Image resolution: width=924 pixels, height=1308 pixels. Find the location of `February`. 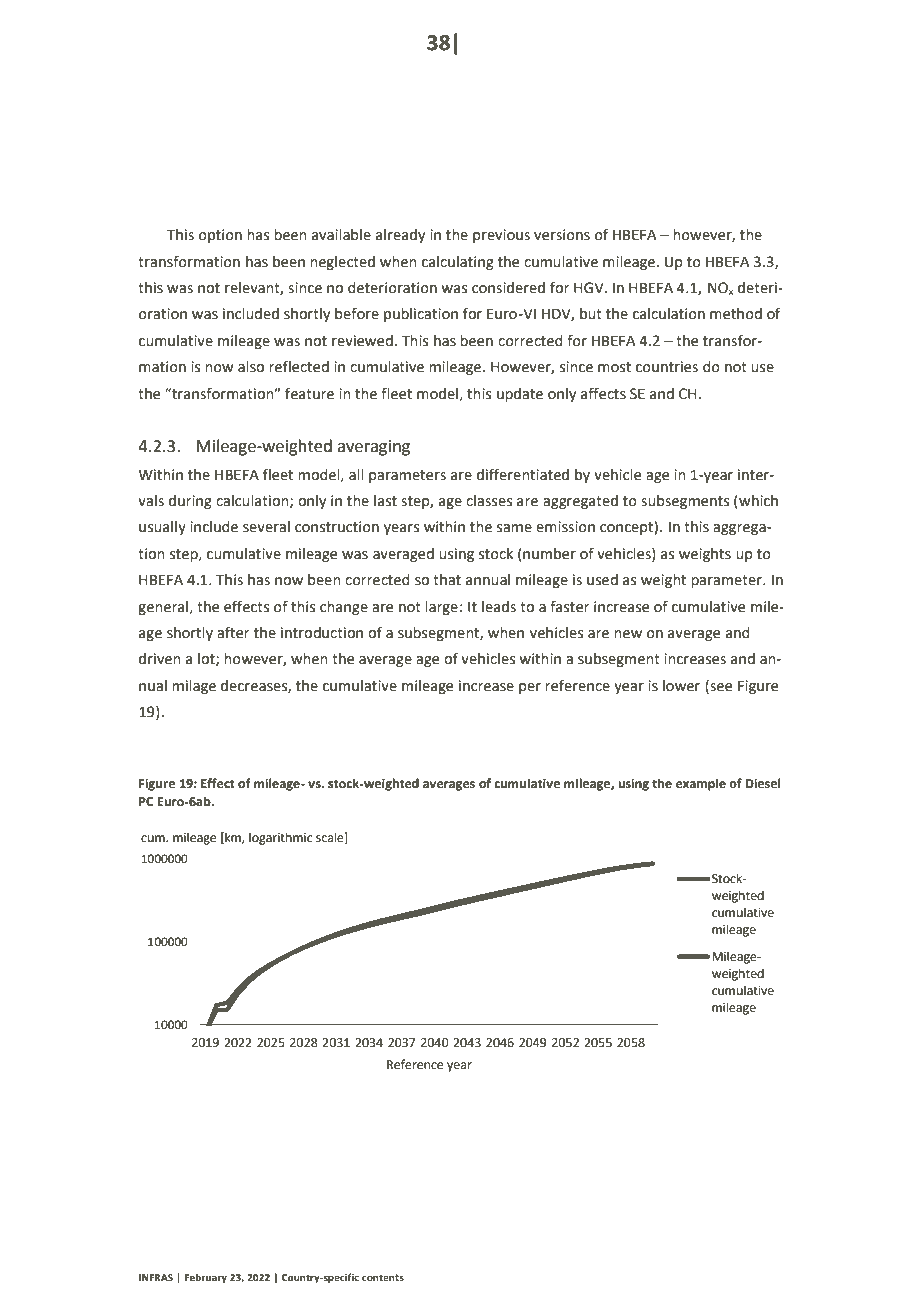

February is located at coordinates (206, 1278).
